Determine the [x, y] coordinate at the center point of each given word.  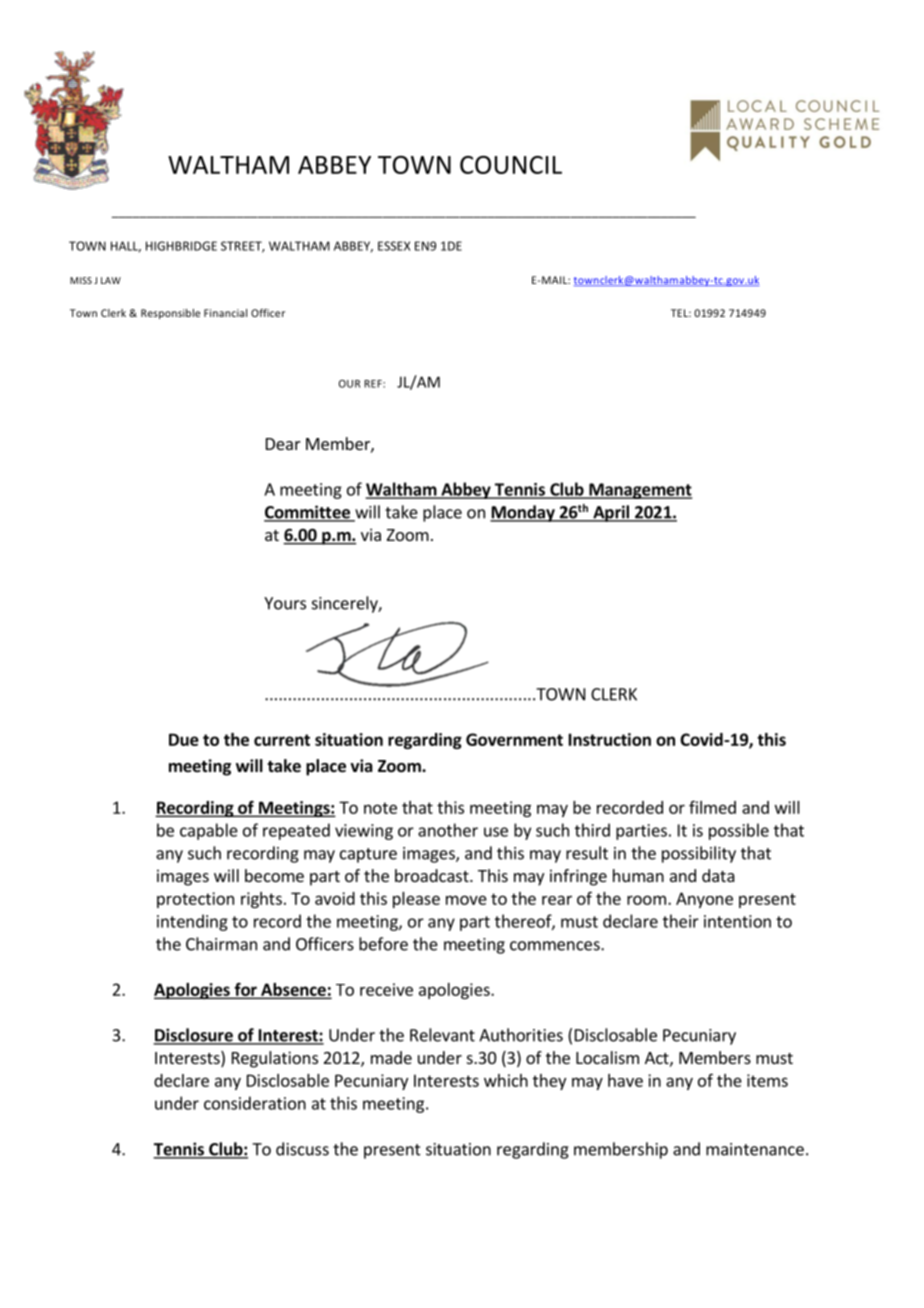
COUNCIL [511, 165]
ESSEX [394, 246]
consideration [255, 1103]
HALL [126, 247]
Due [184, 739]
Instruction [610, 739]
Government [514, 739]
